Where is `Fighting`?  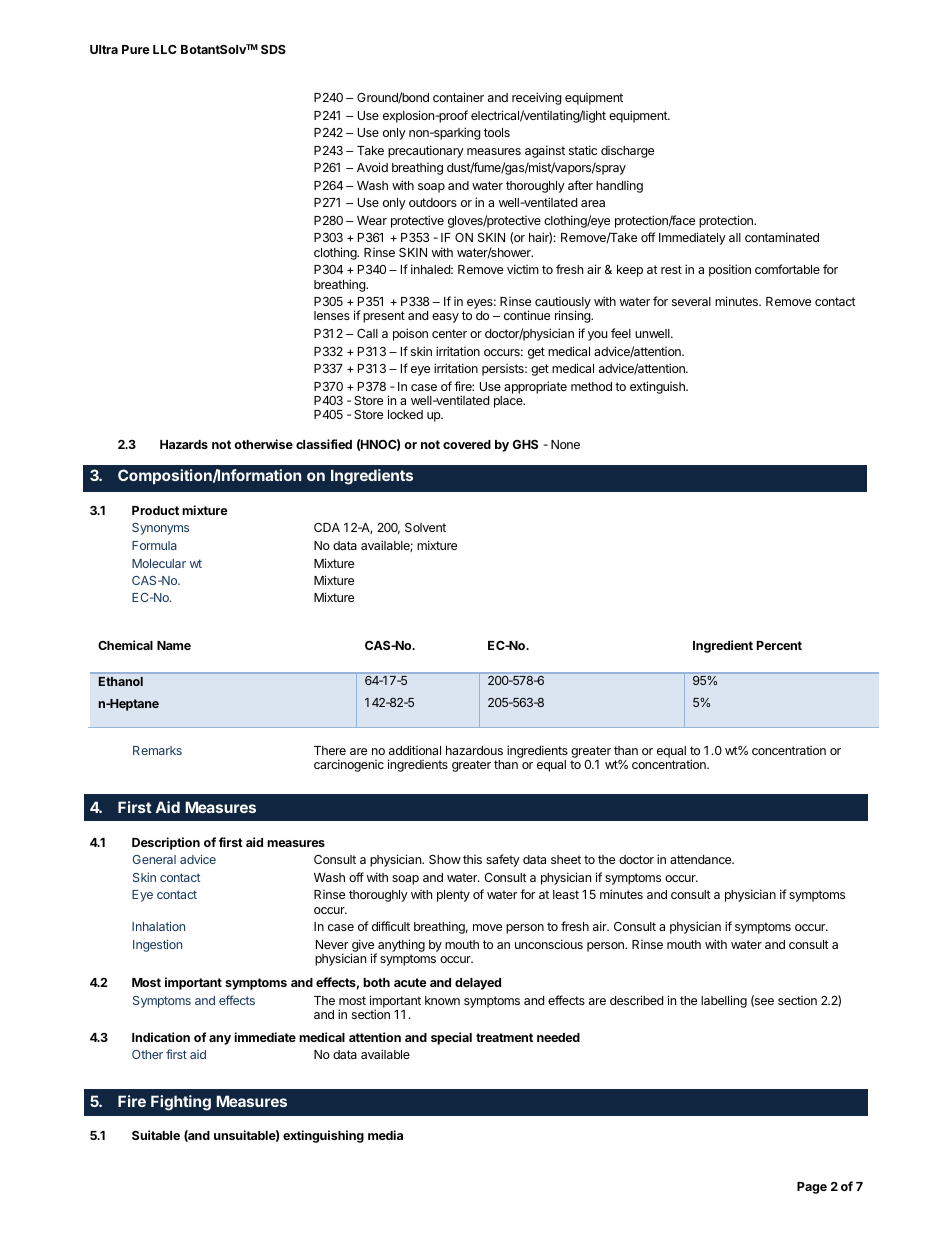
Fighting is located at coordinates (181, 1103).
